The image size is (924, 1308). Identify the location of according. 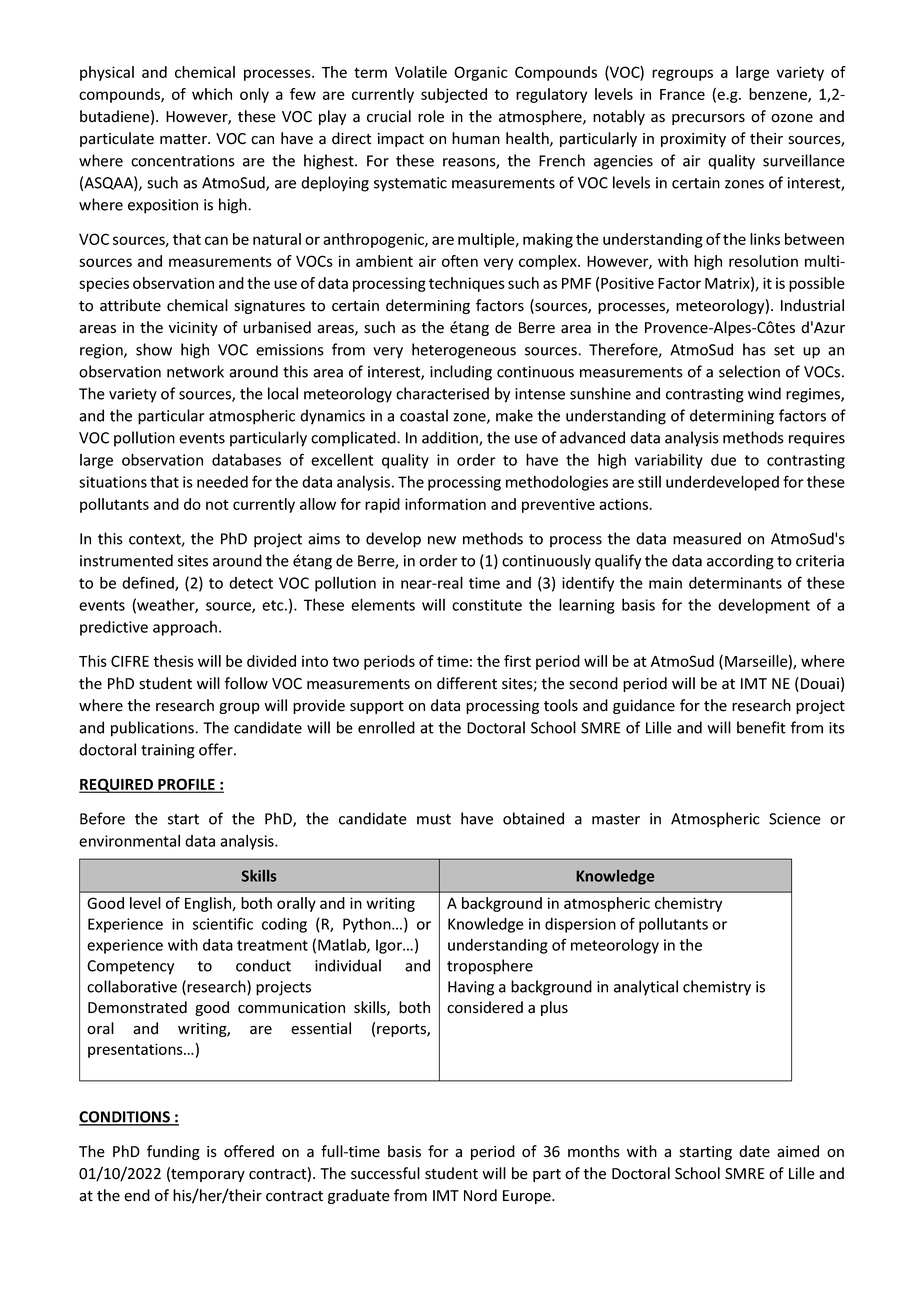
(740, 562).
